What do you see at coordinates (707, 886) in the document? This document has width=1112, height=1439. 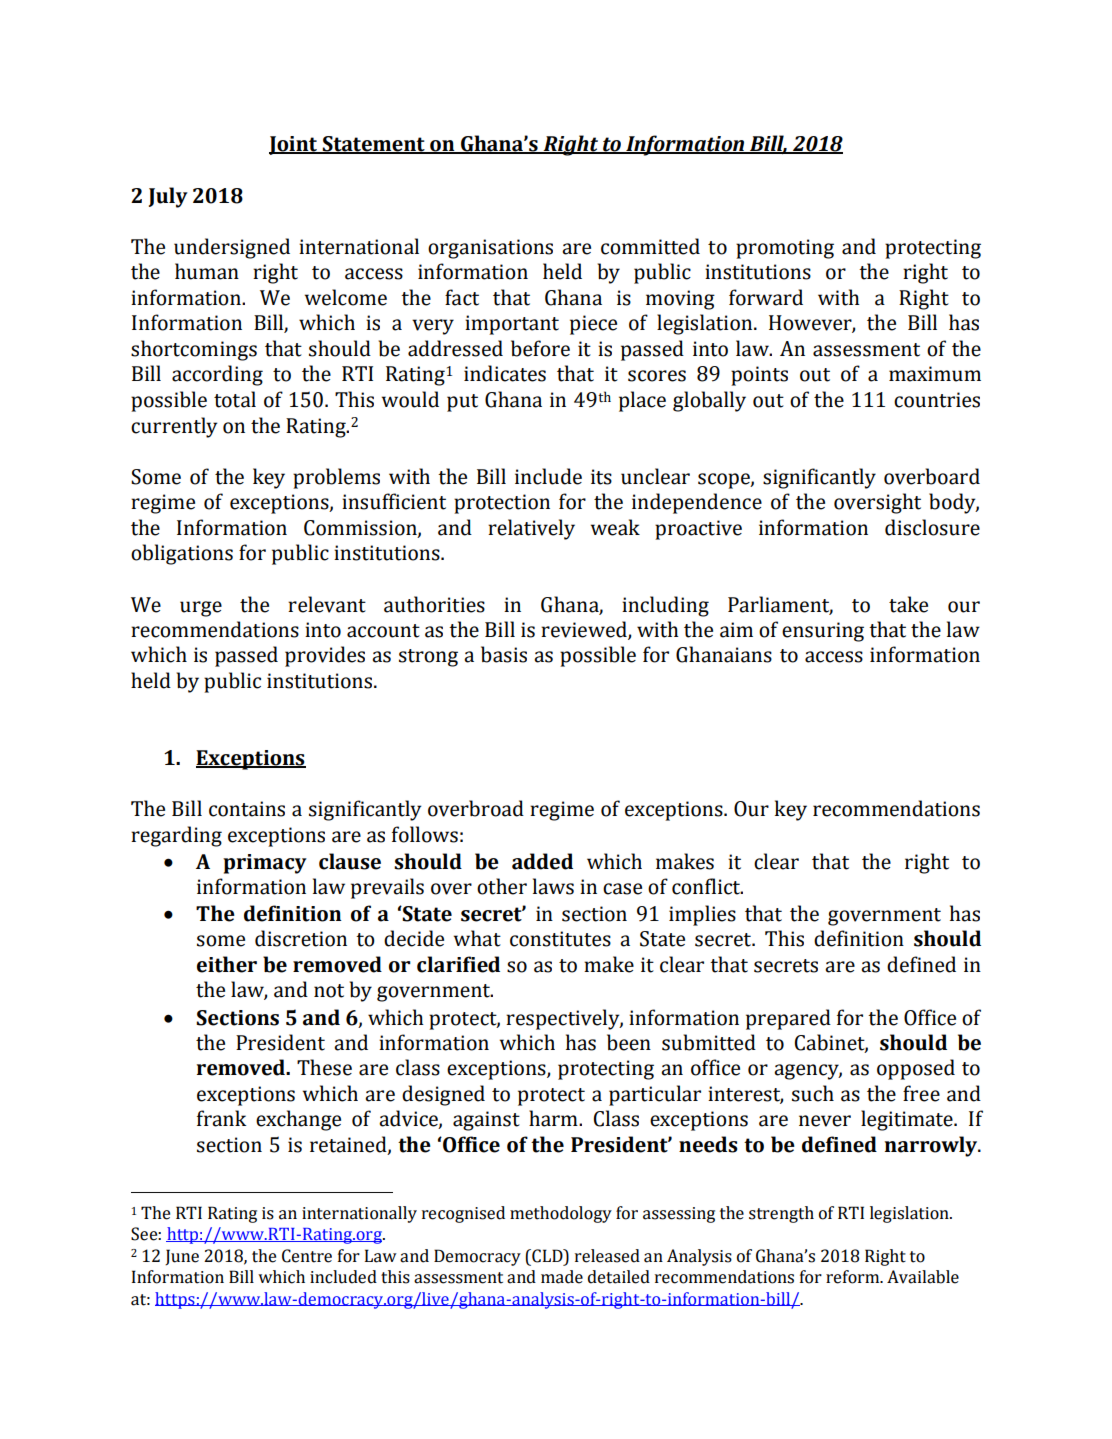 I see `conflict` at bounding box center [707, 886].
